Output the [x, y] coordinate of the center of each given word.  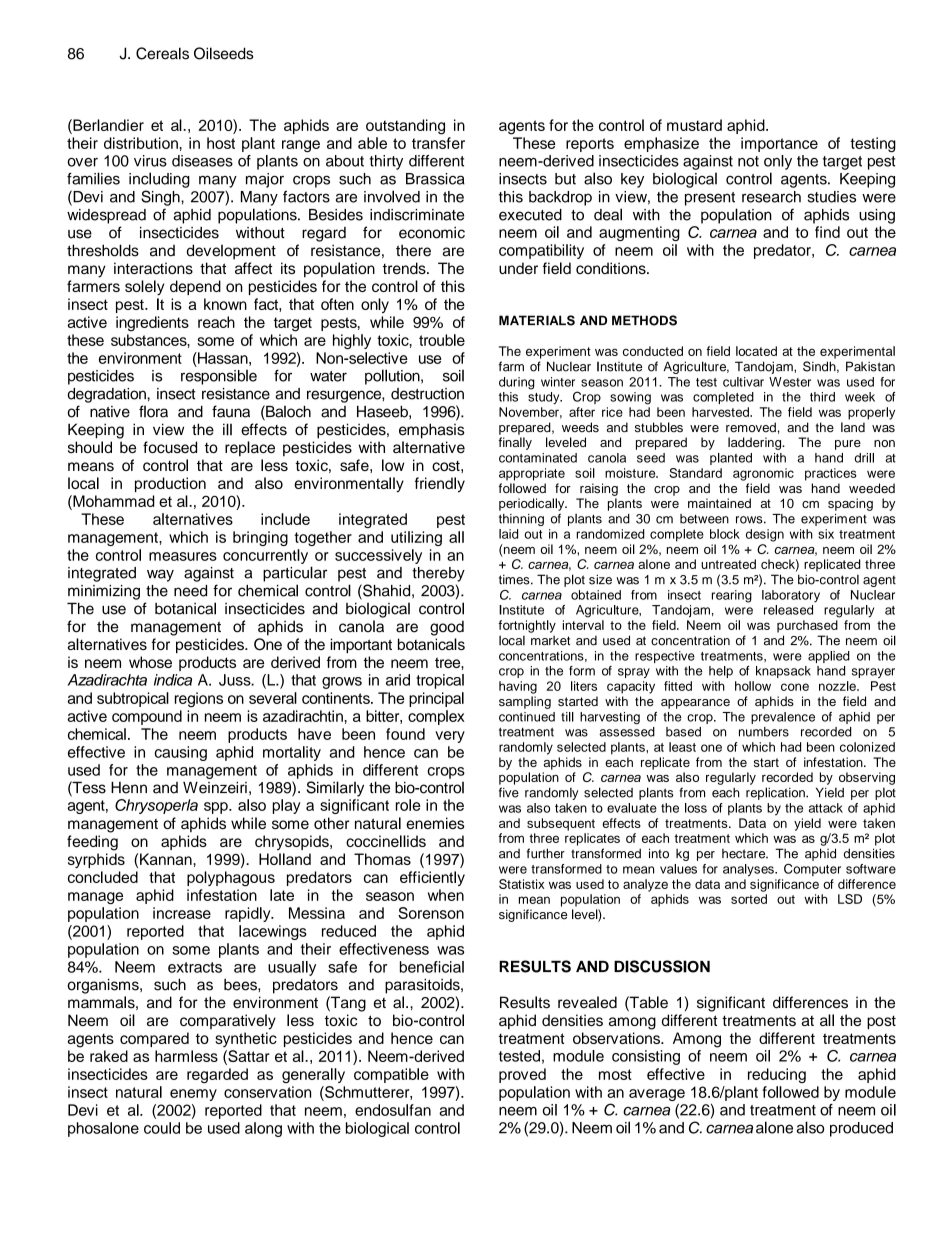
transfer [438, 143]
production [170, 484]
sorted [749, 899]
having [518, 687]
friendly [440, 484]
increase [182, 913]
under [518, 268]
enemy [193, 1095]
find [827, 232]
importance [779, 144]
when [446, 895]
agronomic [763, 474]
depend [195, 287]
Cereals [162, 53]
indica [173, 680]
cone [795, 687]
